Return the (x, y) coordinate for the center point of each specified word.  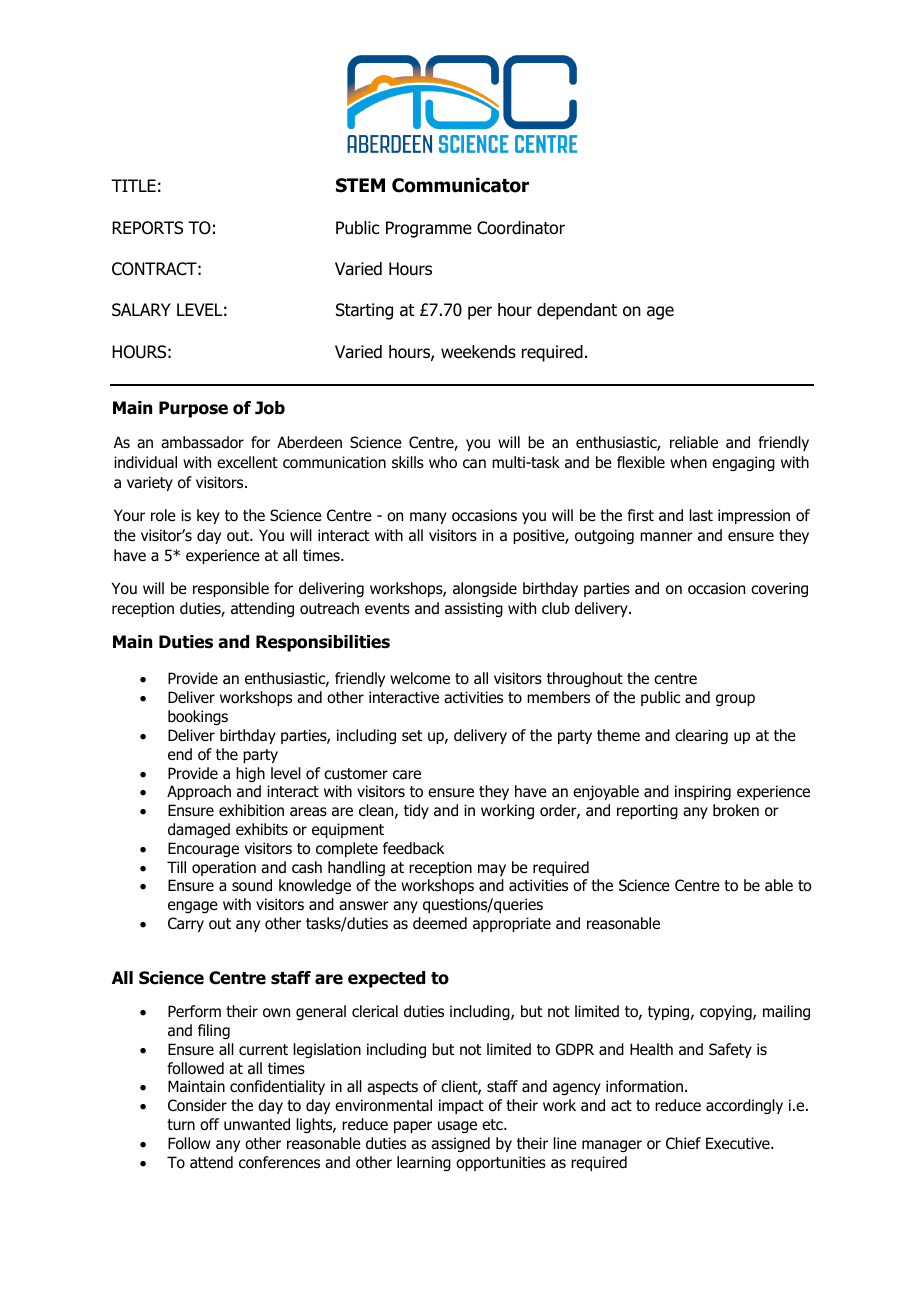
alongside (485, 589)
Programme (429, 229)
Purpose (193, 409)
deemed (440, 923)
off (209, 1124)
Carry (186, 924)
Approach (199, 792)
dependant (577, 311)
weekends (478, 352)
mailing (786, 1012)
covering (779, 589)
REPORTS (147, 228)
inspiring (703, 792)
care (407, 775)
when (688, 462)
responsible (231, 589)
